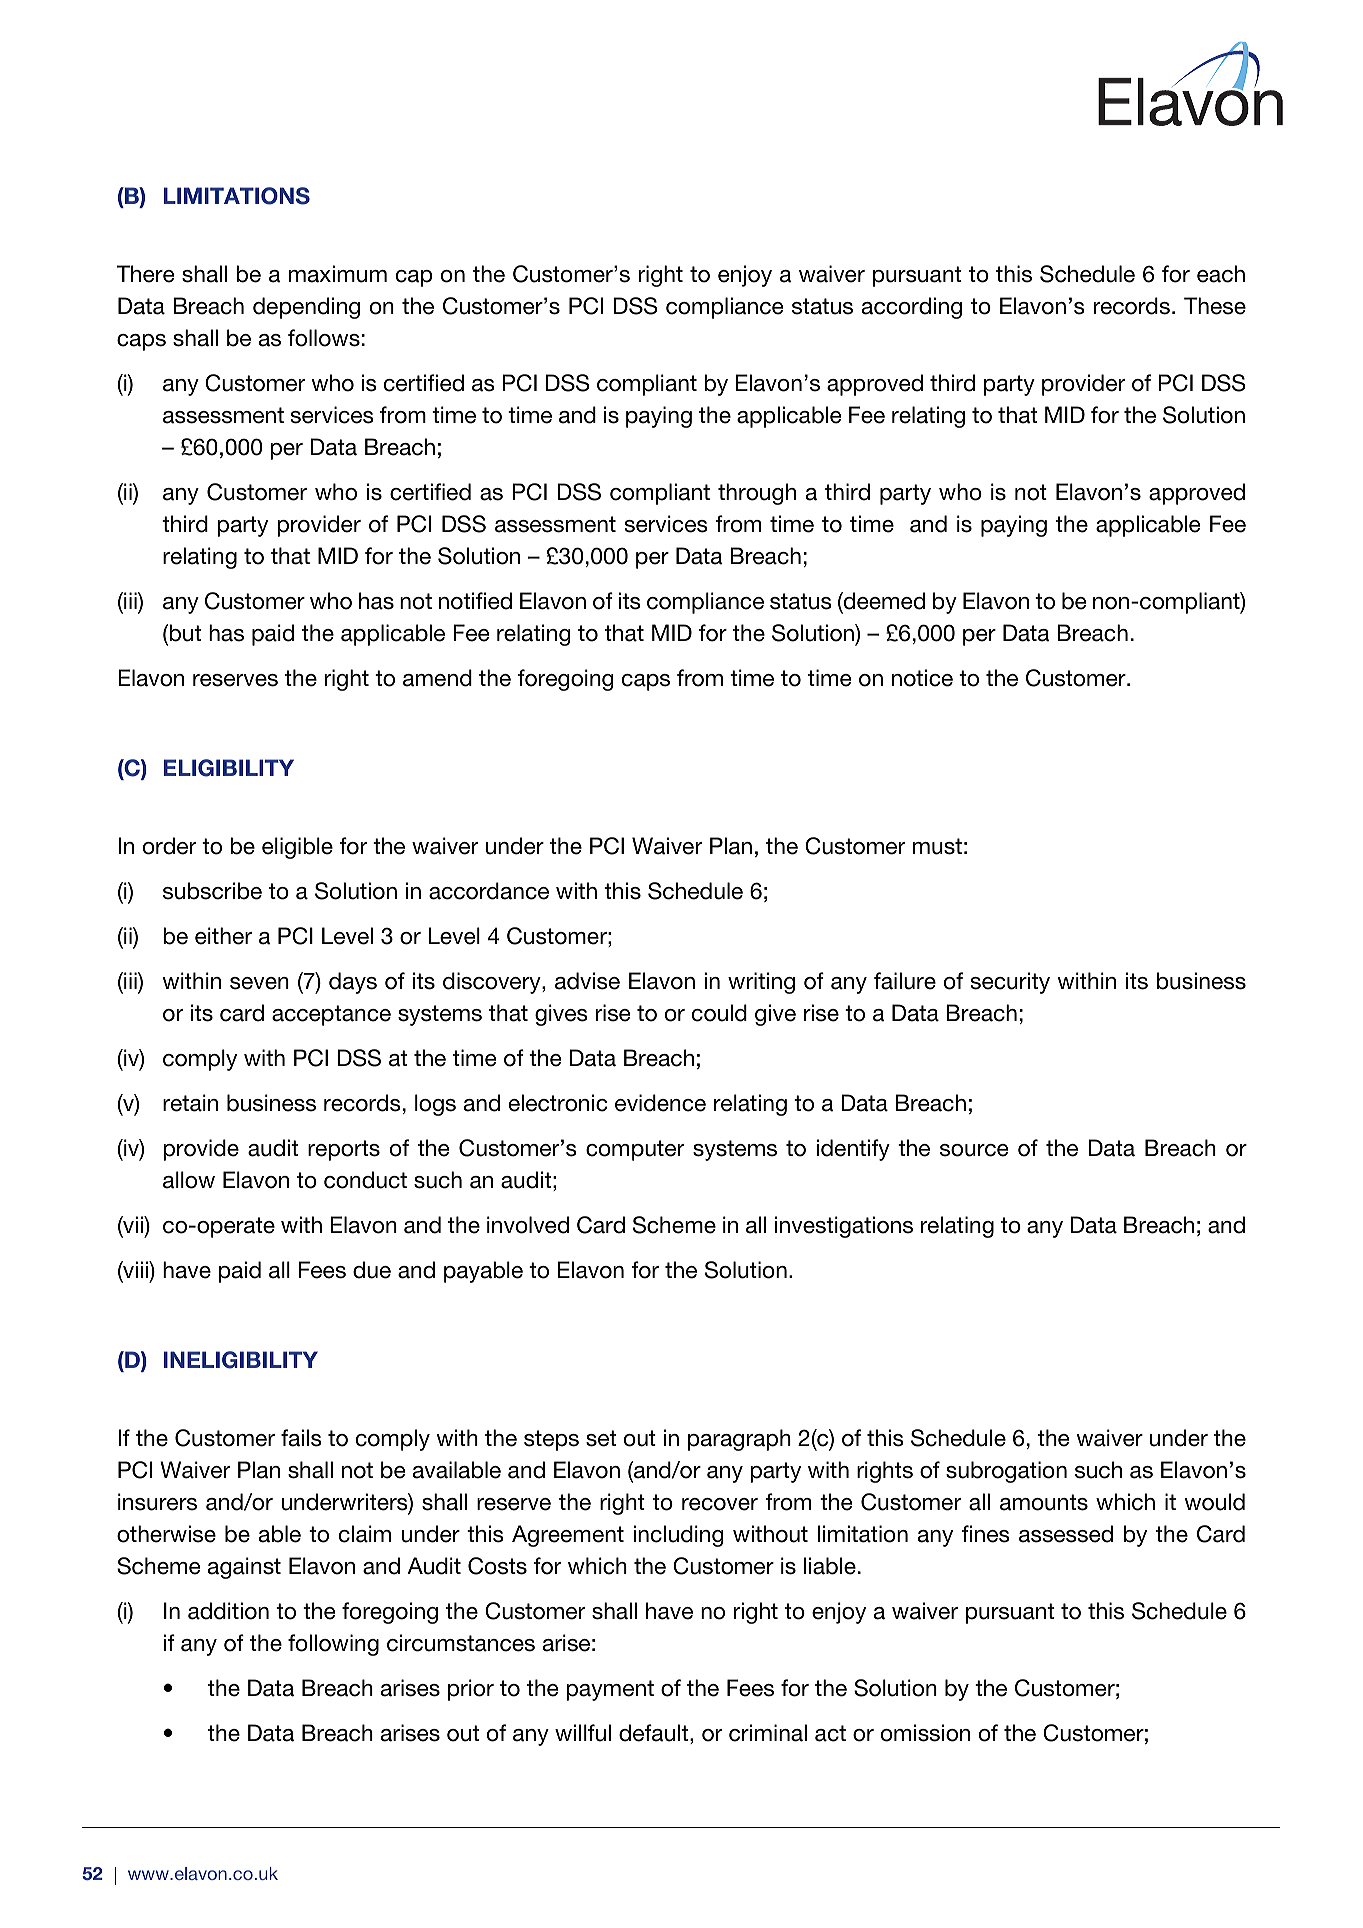  What do you see at coordinates (475, 601) in the screenshot?
I see `notified` at bounding box center [475, 601].
